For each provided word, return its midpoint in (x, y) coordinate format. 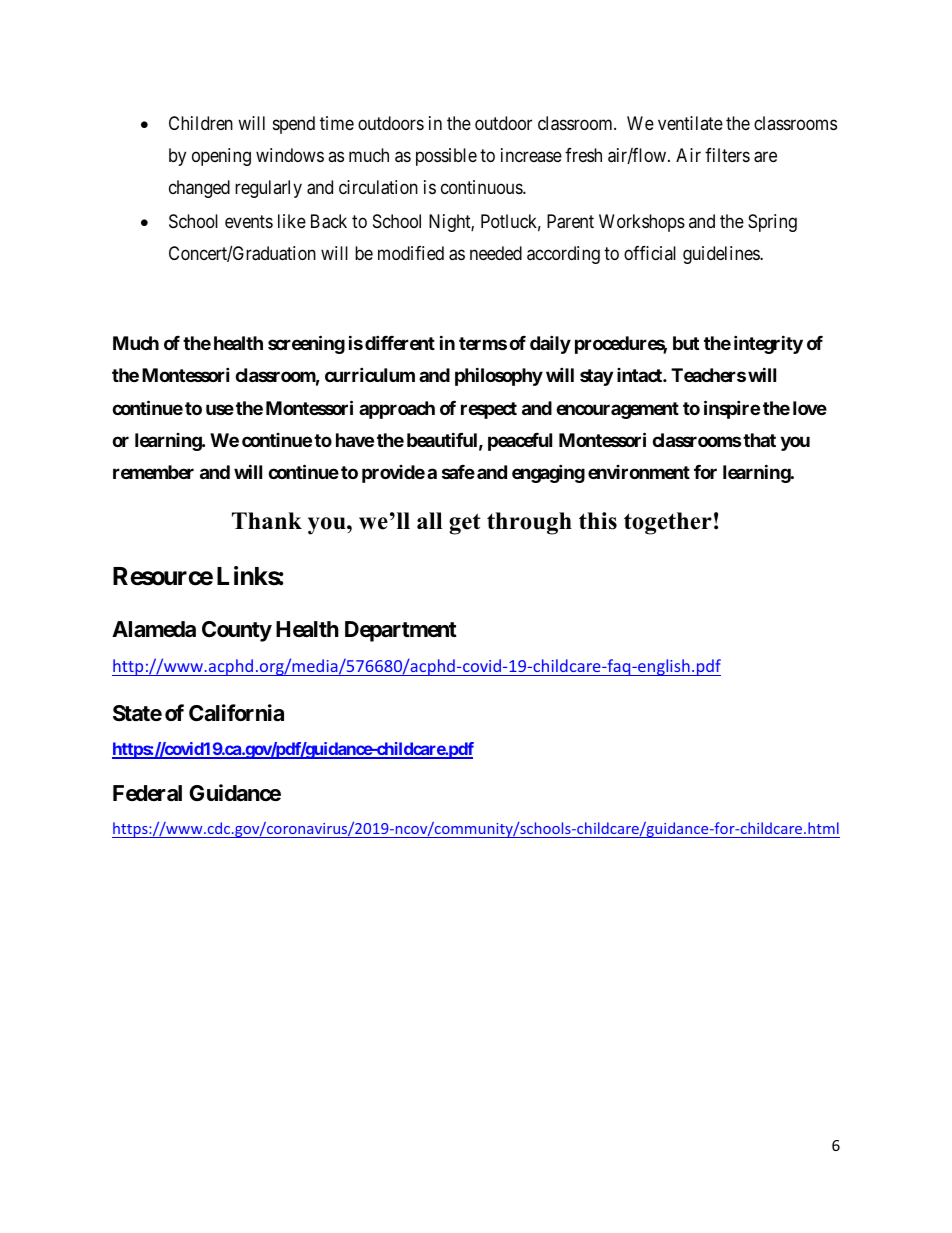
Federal (147, 793)
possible (446, 157)
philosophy (499, 376)
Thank (267, 520)
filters (727, 155)
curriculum (370, 374)
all (429, 520)
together (668, 523)
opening (221, 157)
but (686, 343)
